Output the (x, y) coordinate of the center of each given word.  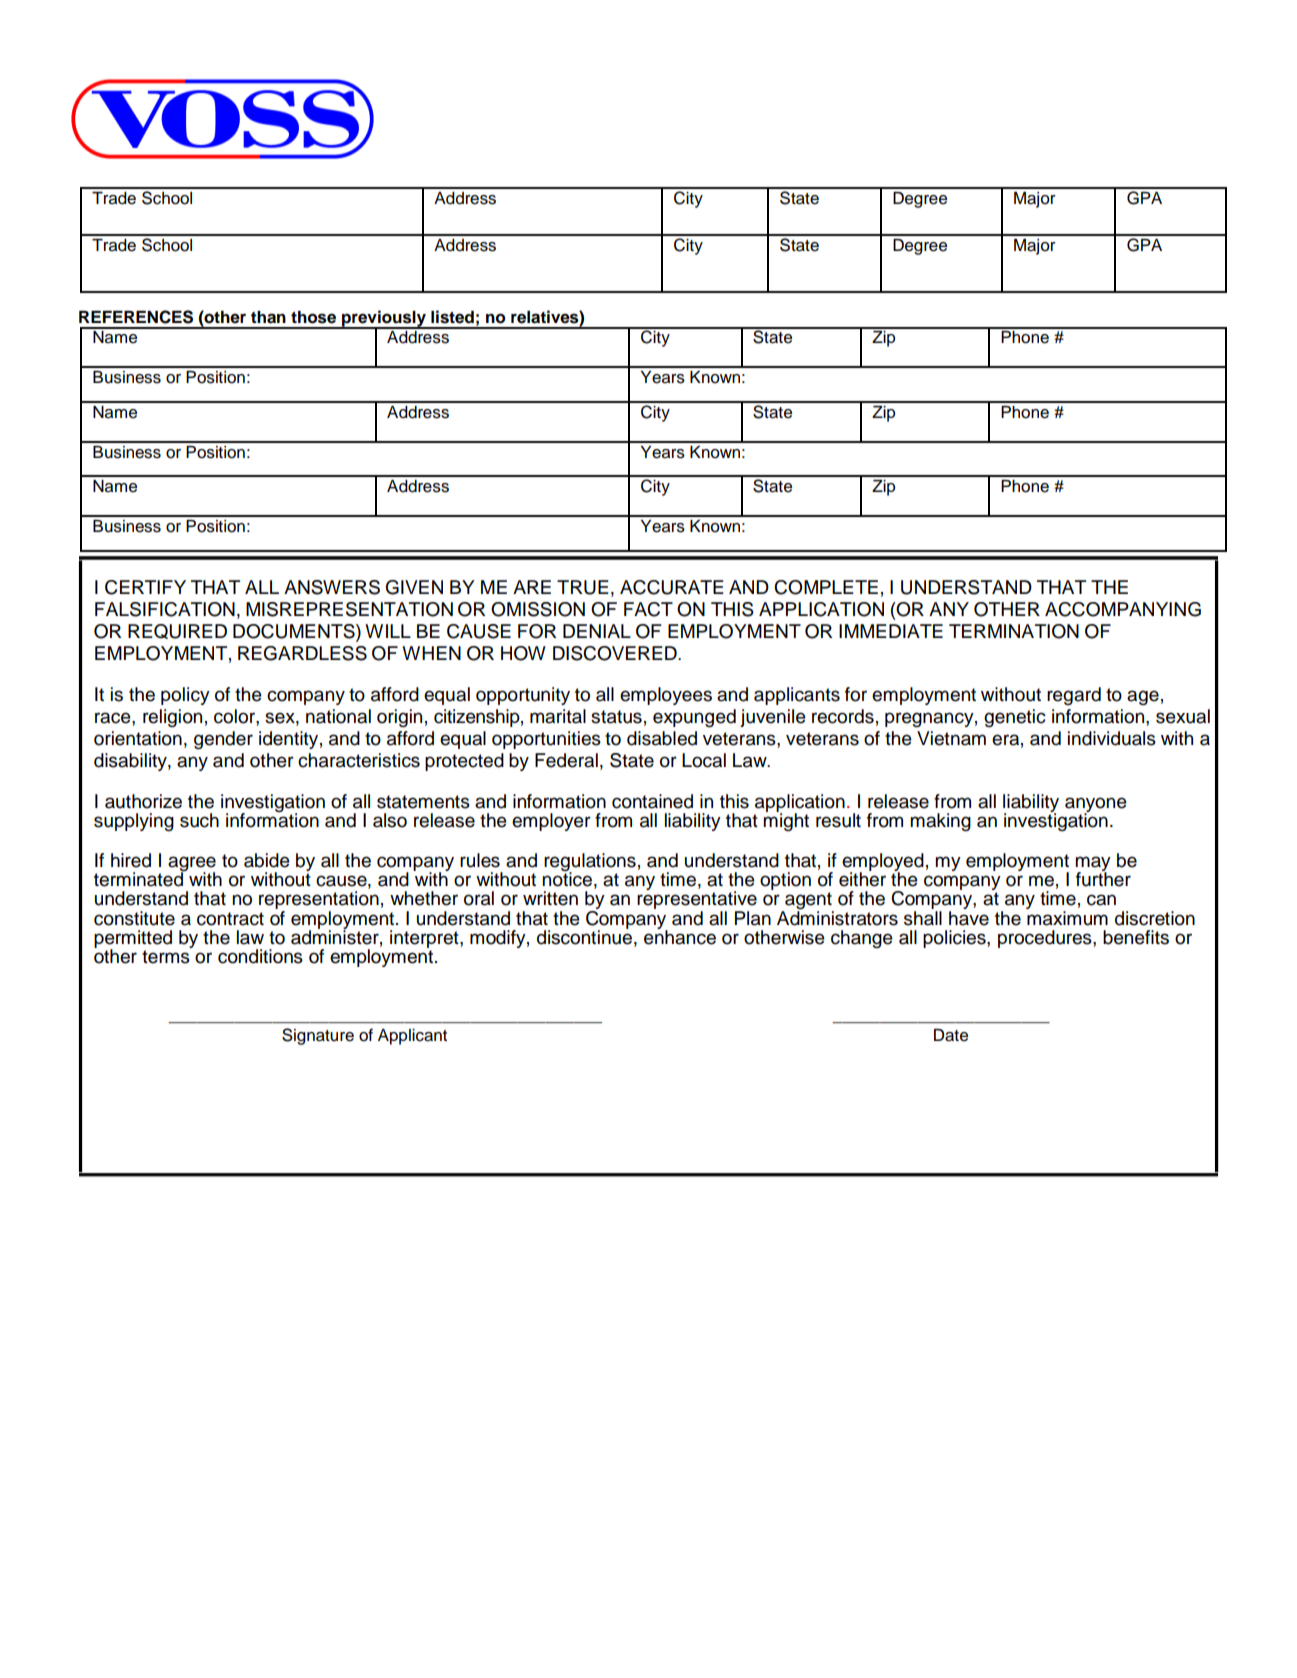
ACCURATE (672, 587)
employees (666, 696)
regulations (590, 863)
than (268, 317)
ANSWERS (332, 587)
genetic (1015, 718)
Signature (318, 1036)
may (1093, 864)
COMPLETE (826, 587)
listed (452, 317)
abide (267, 860)
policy (185, 696)
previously (384, 319)
